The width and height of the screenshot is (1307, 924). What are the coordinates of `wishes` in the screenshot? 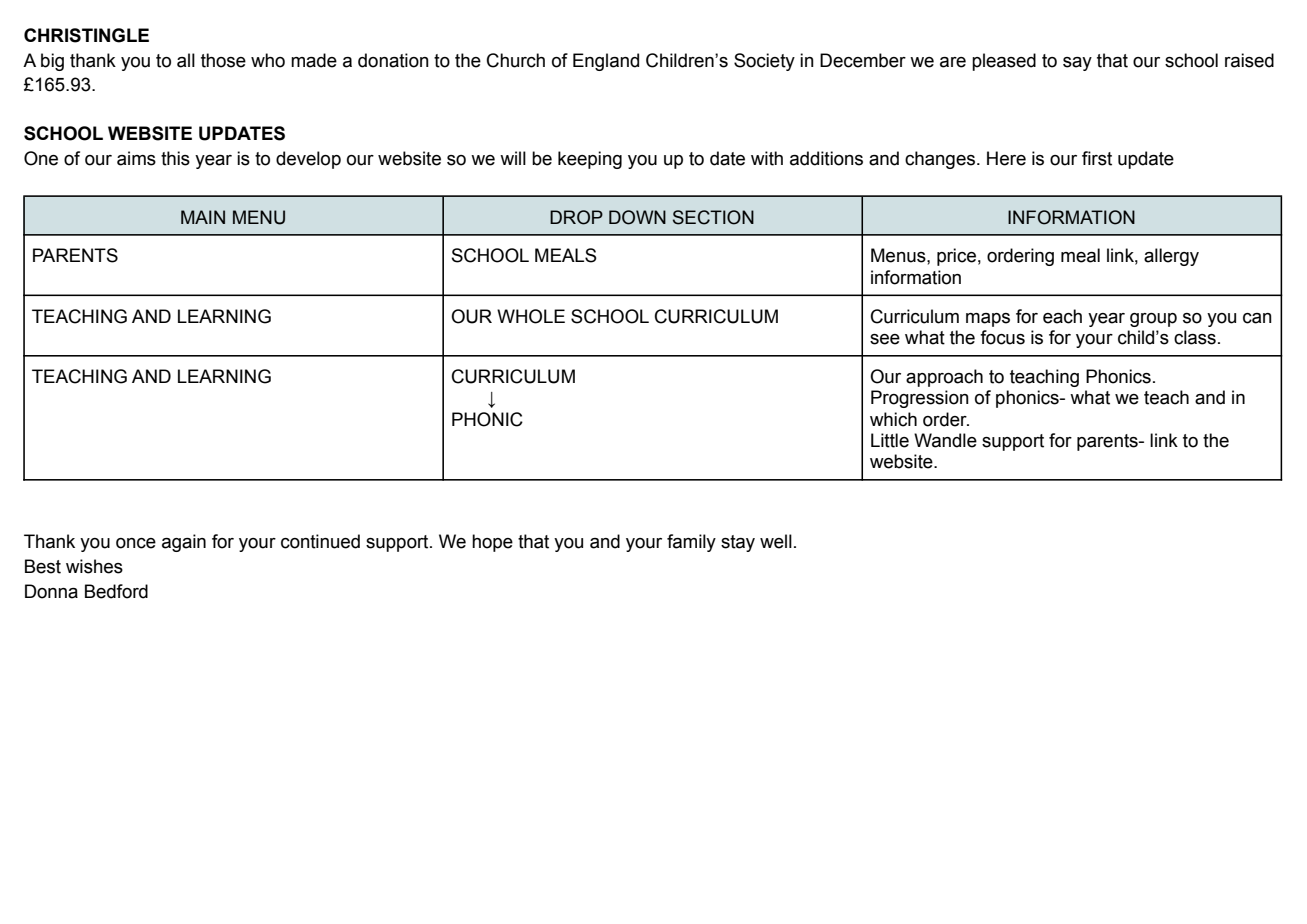 It's located at (94, 566).
